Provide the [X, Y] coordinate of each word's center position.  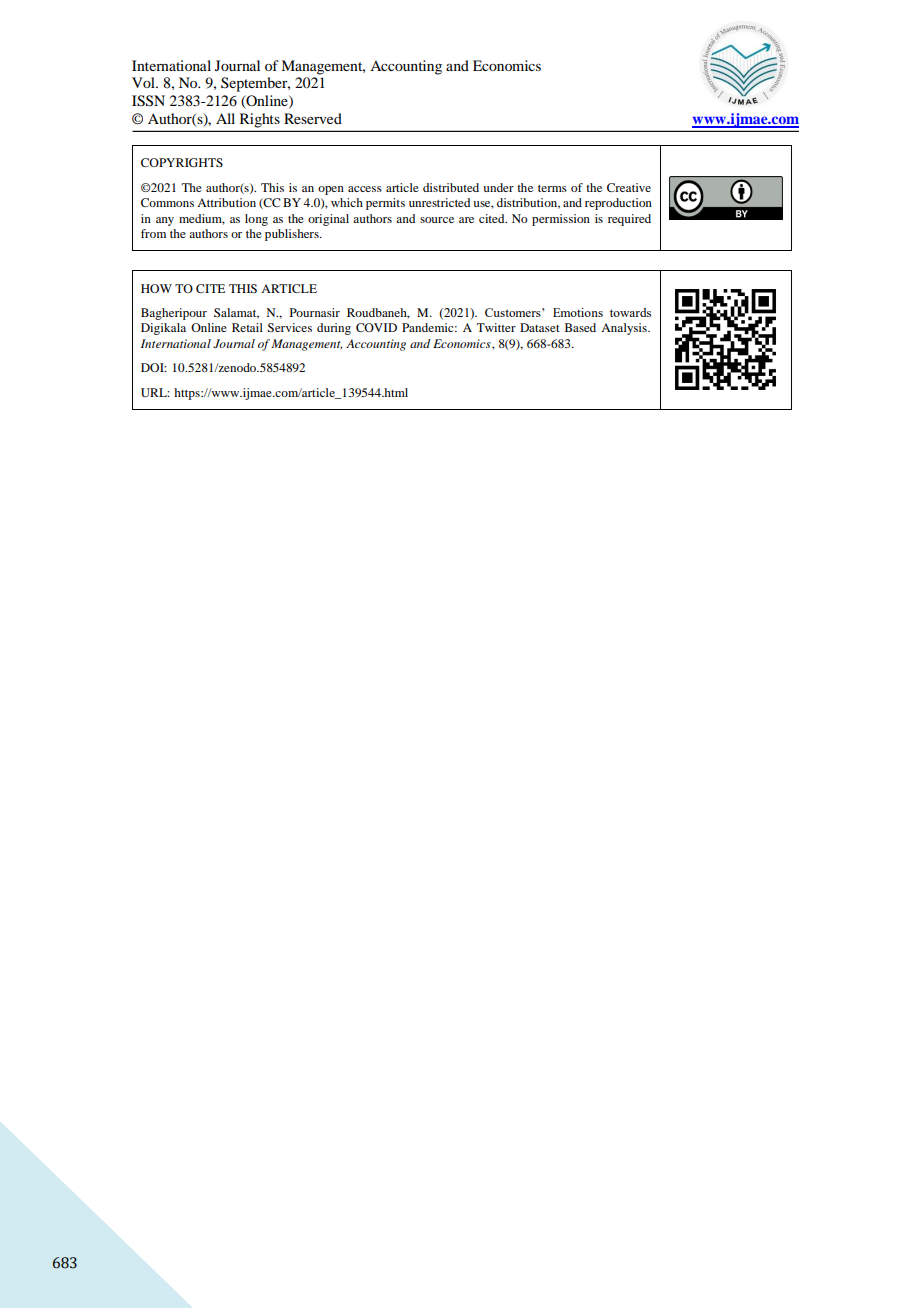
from [153, 233]
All [225, 118]
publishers [293, 235]
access [365, 189]
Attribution [226, 202]
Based [580, 327]
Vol [144, 82]
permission [561, 220]
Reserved [313, 118]
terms [552, 188]
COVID [376, 327]
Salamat [236, 313]
